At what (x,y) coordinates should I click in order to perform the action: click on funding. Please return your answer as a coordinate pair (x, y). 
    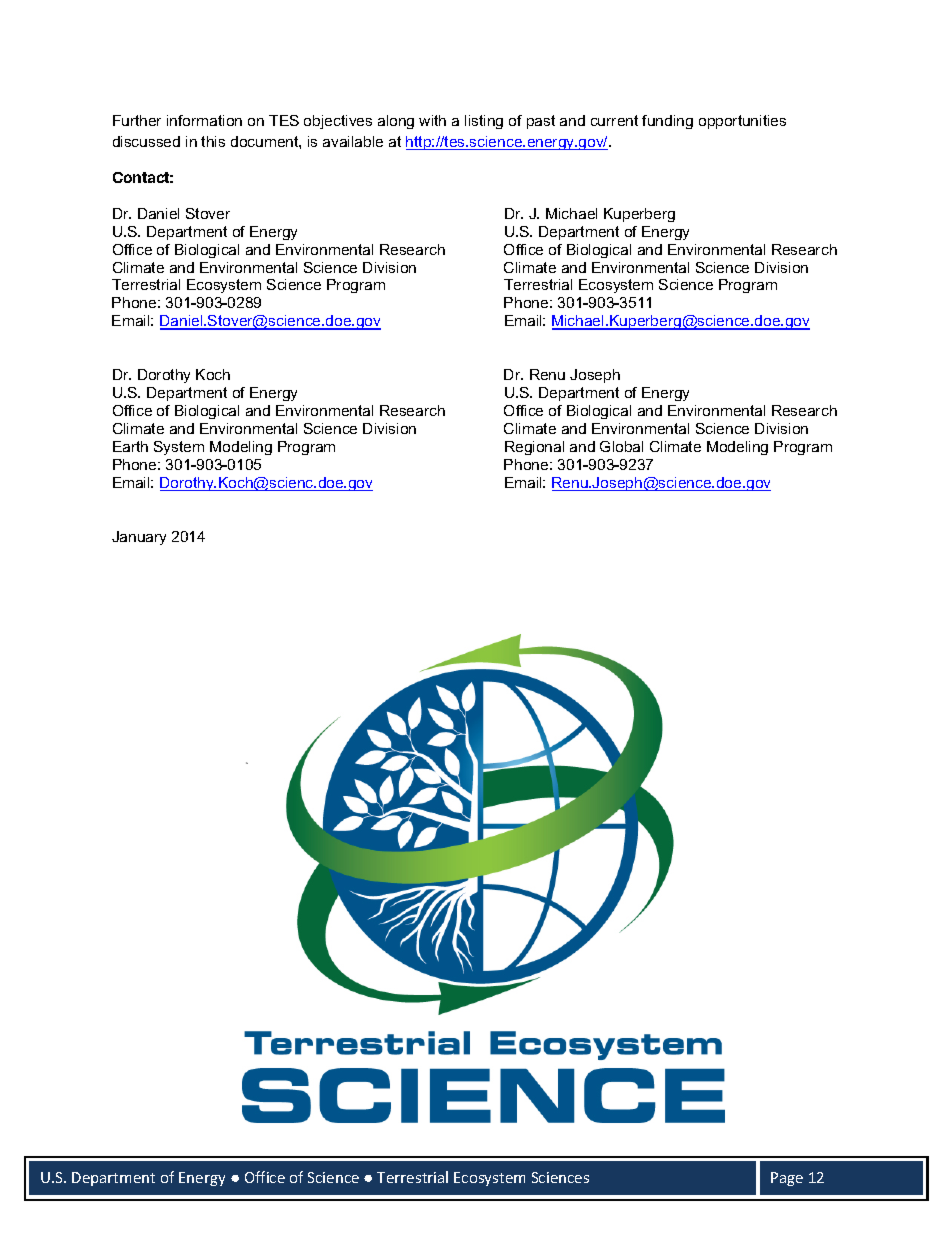
    Looking at the image, I should click on (667, 122).
